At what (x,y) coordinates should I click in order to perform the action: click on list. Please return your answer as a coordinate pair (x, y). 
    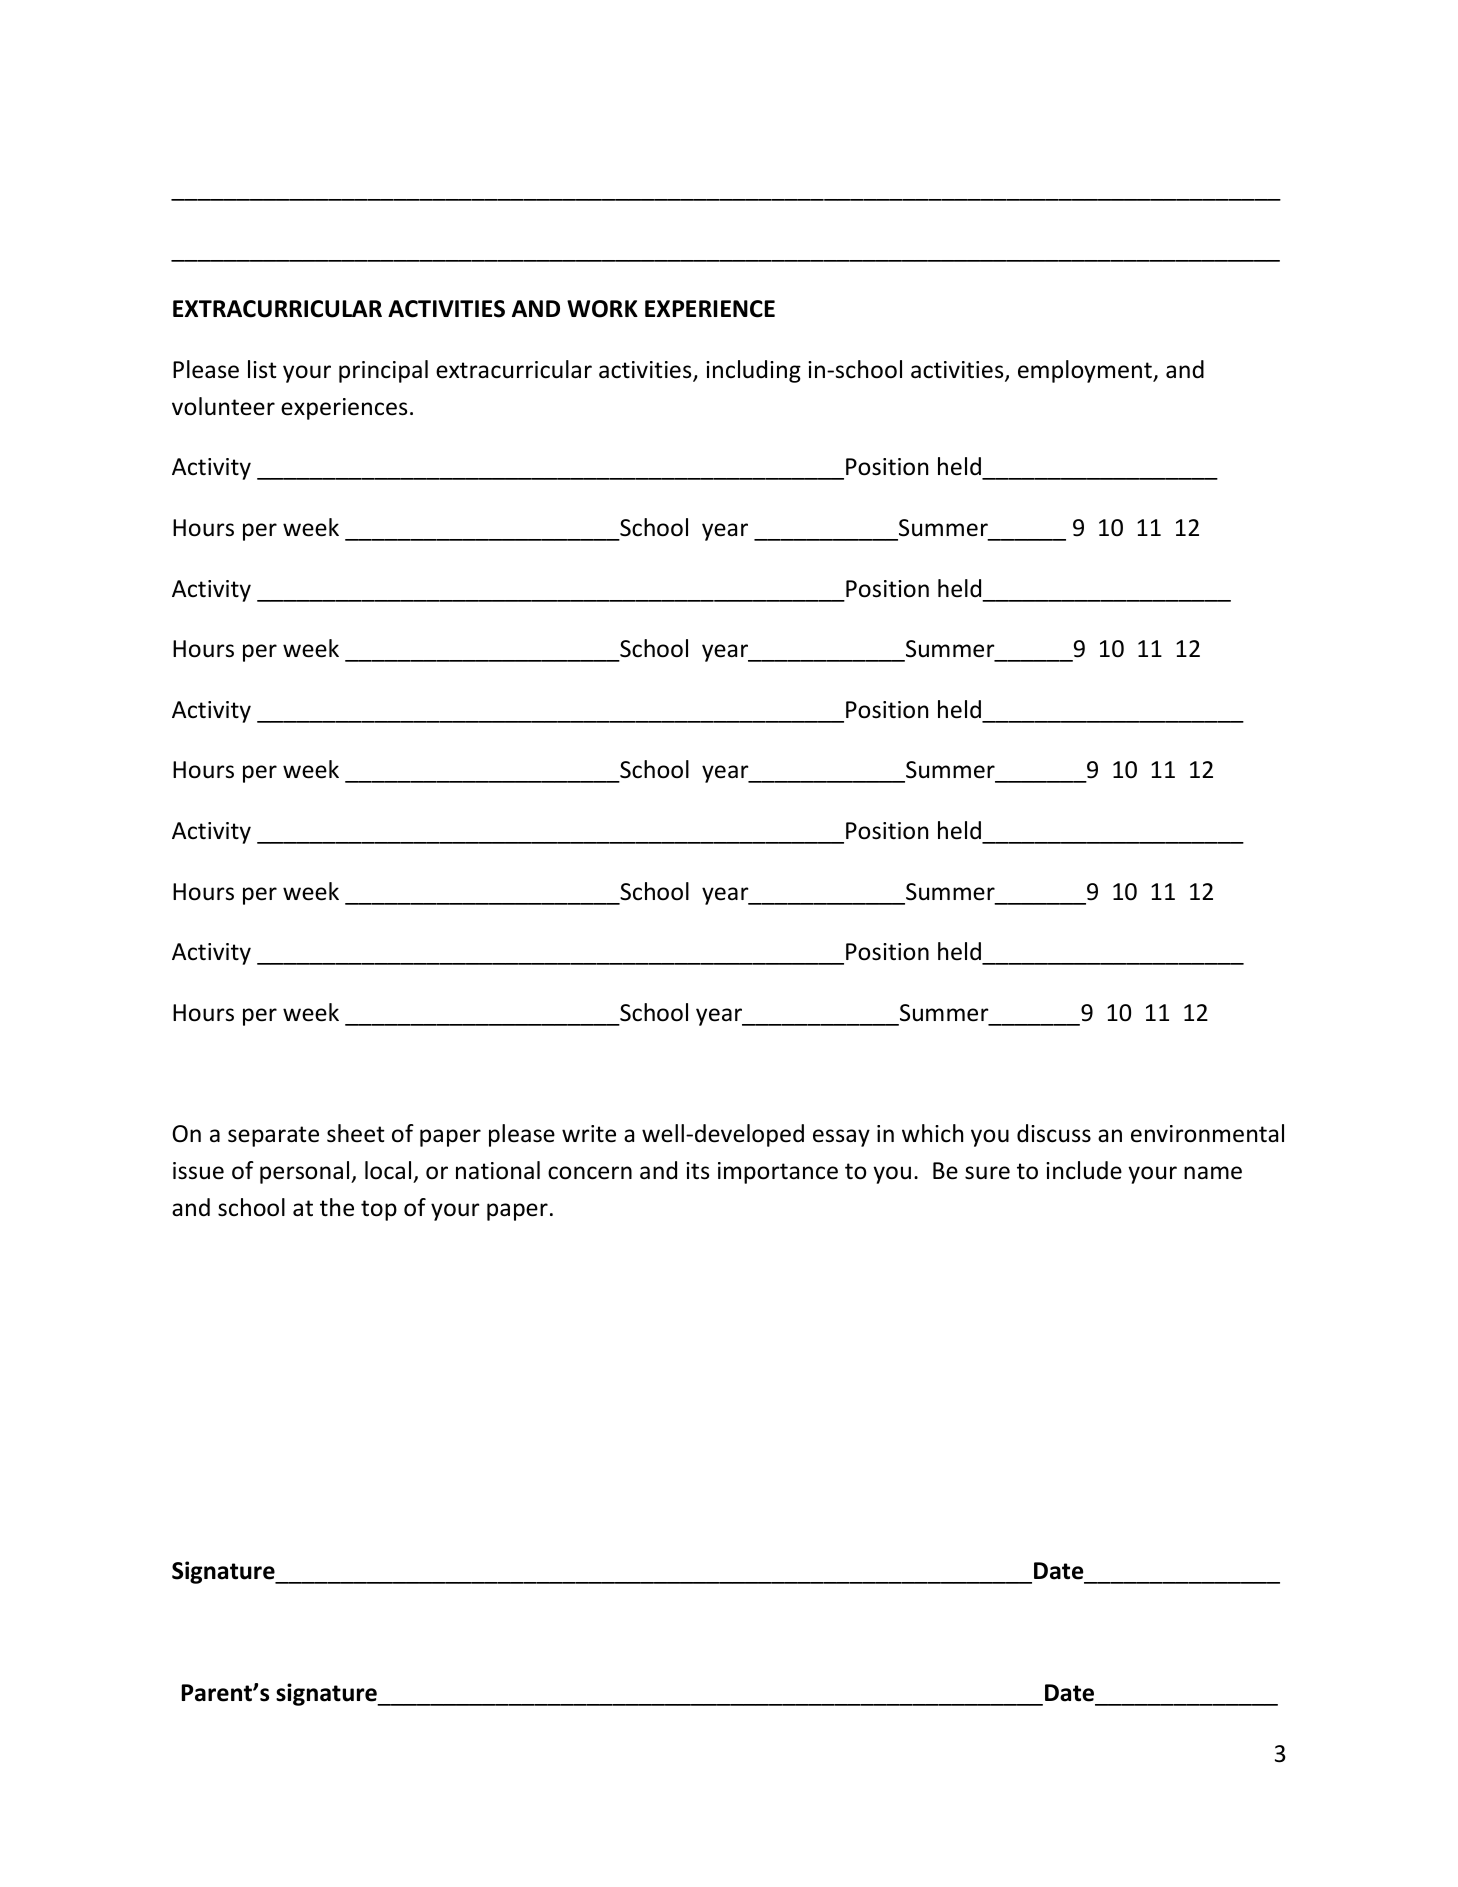
    Looking at the image, I should click on (262, 369).
